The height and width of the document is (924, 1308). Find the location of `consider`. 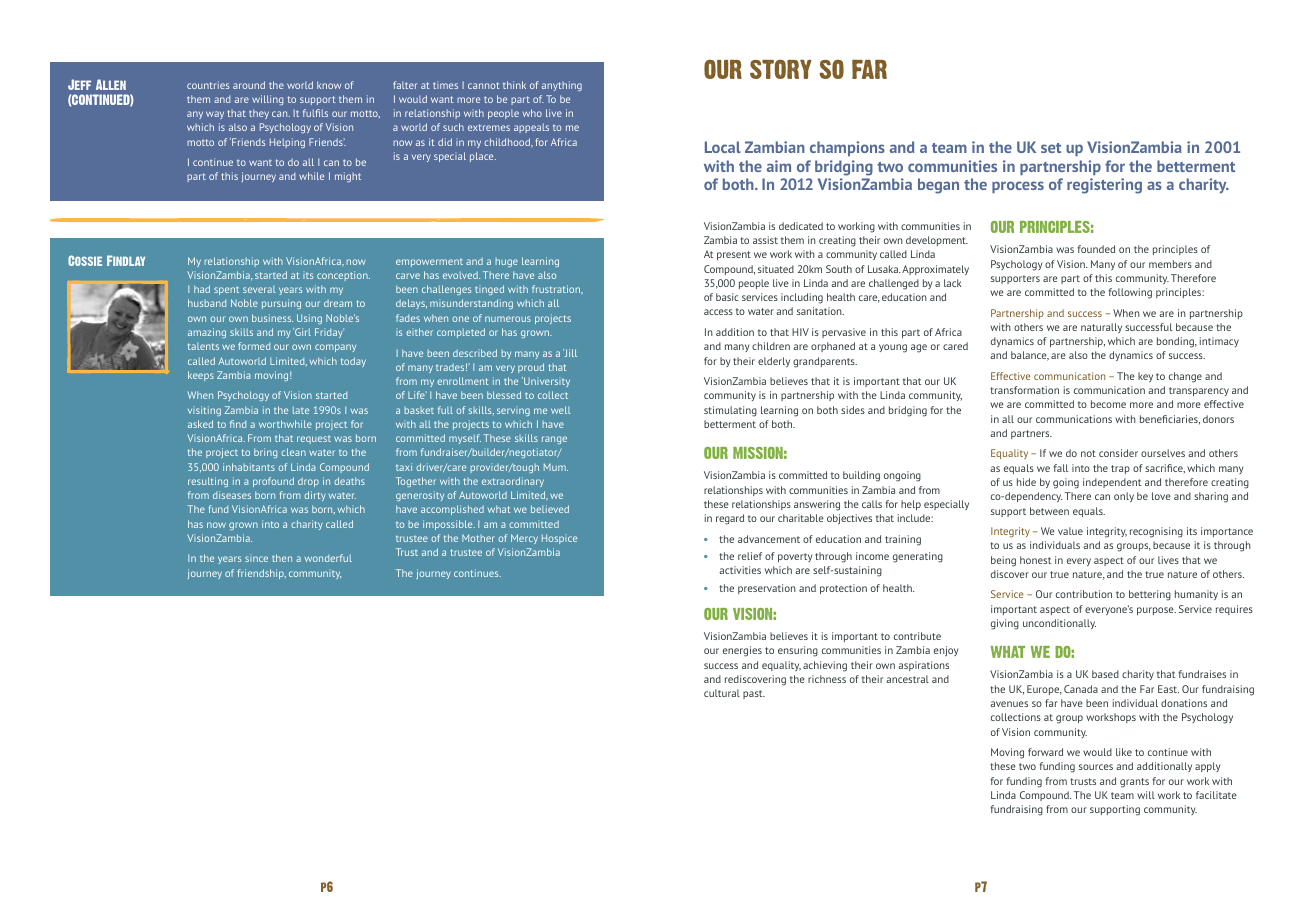

consider is located at coordinates (1118, 453).
